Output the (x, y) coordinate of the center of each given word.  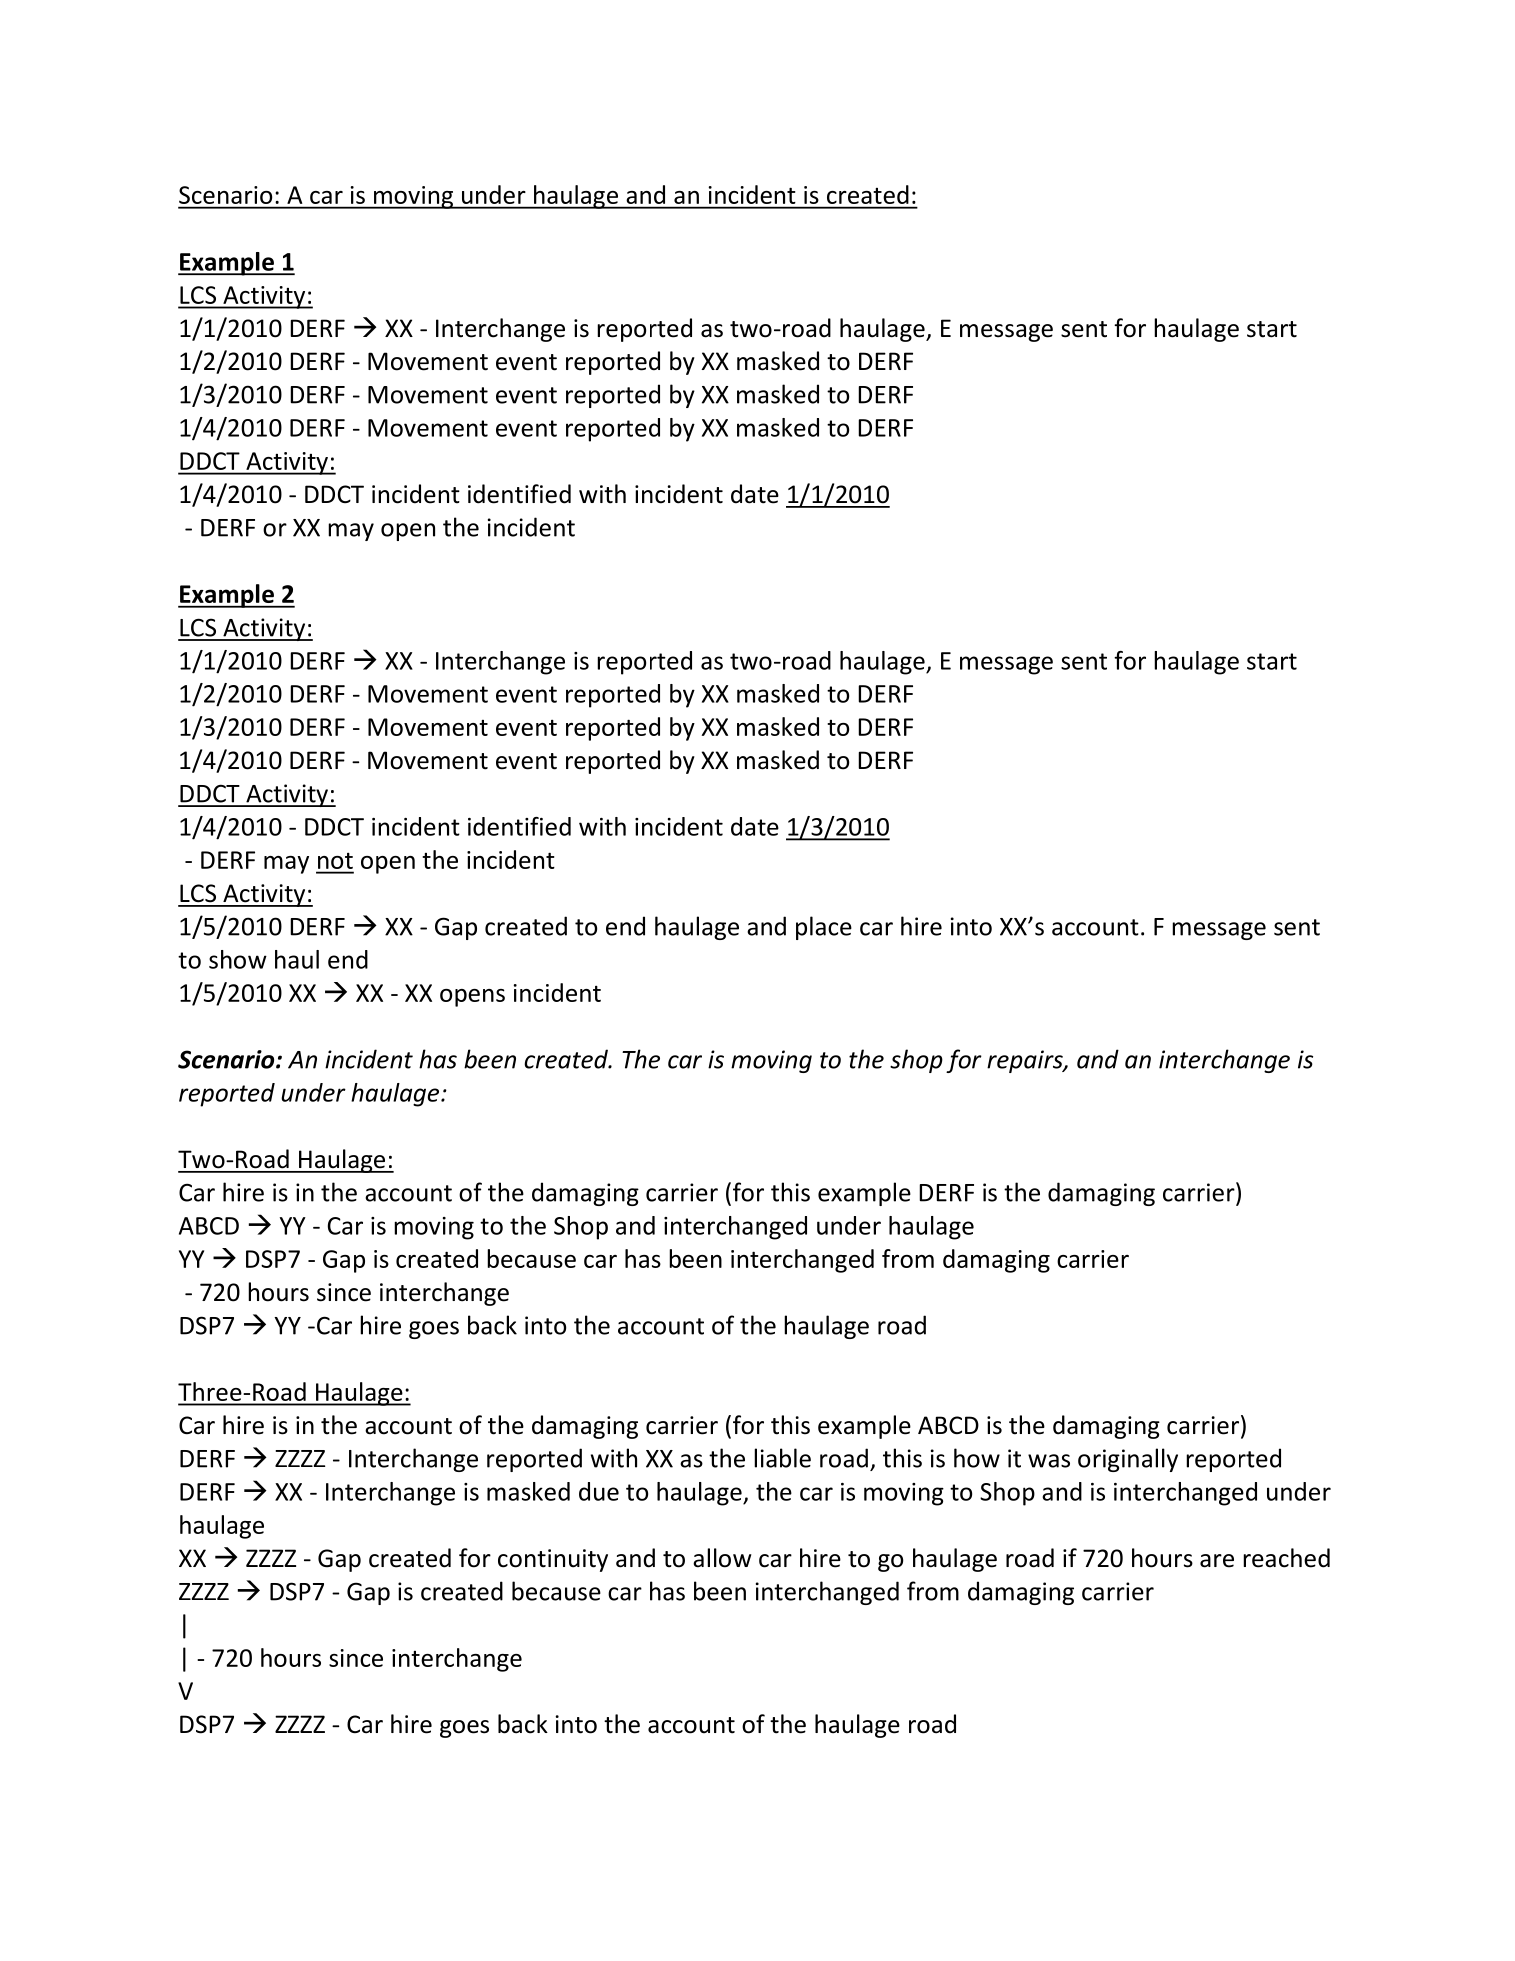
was (1049, 1461)
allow (722, 1558)
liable (782, 1458)
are (1217, 1561)
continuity (553, 1560)
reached (1286, 1558)
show (238, 959)
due (599, 1491)
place (824, 928)
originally (1128, 1460)
